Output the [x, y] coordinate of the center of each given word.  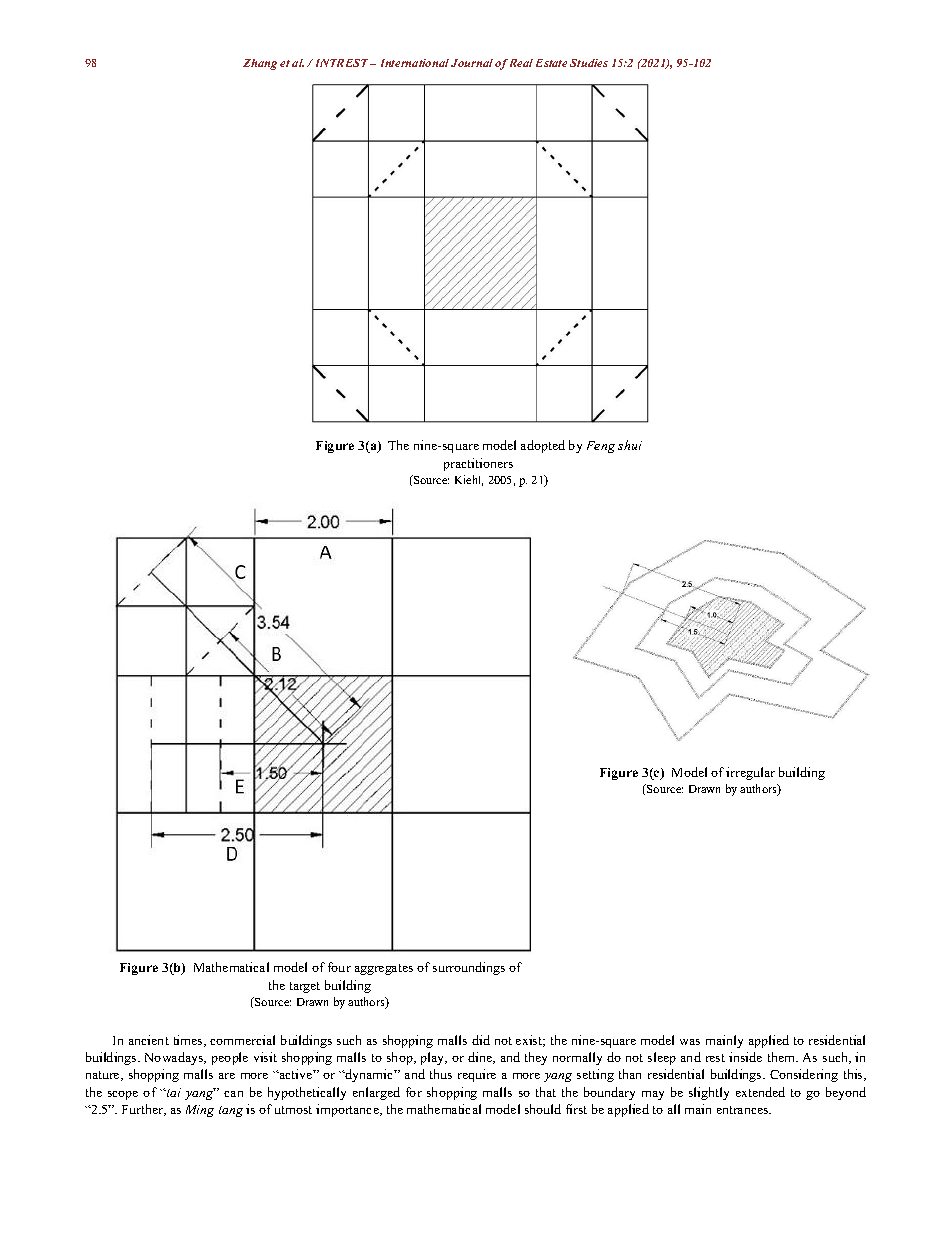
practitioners [478, 464]
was [690, 1042]
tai [173, 1092]
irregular [750, 773]
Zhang [260, 64]
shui [630, 445]
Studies [589, 63]
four [339, 967]
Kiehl [469, 480]
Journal [472, 63]
